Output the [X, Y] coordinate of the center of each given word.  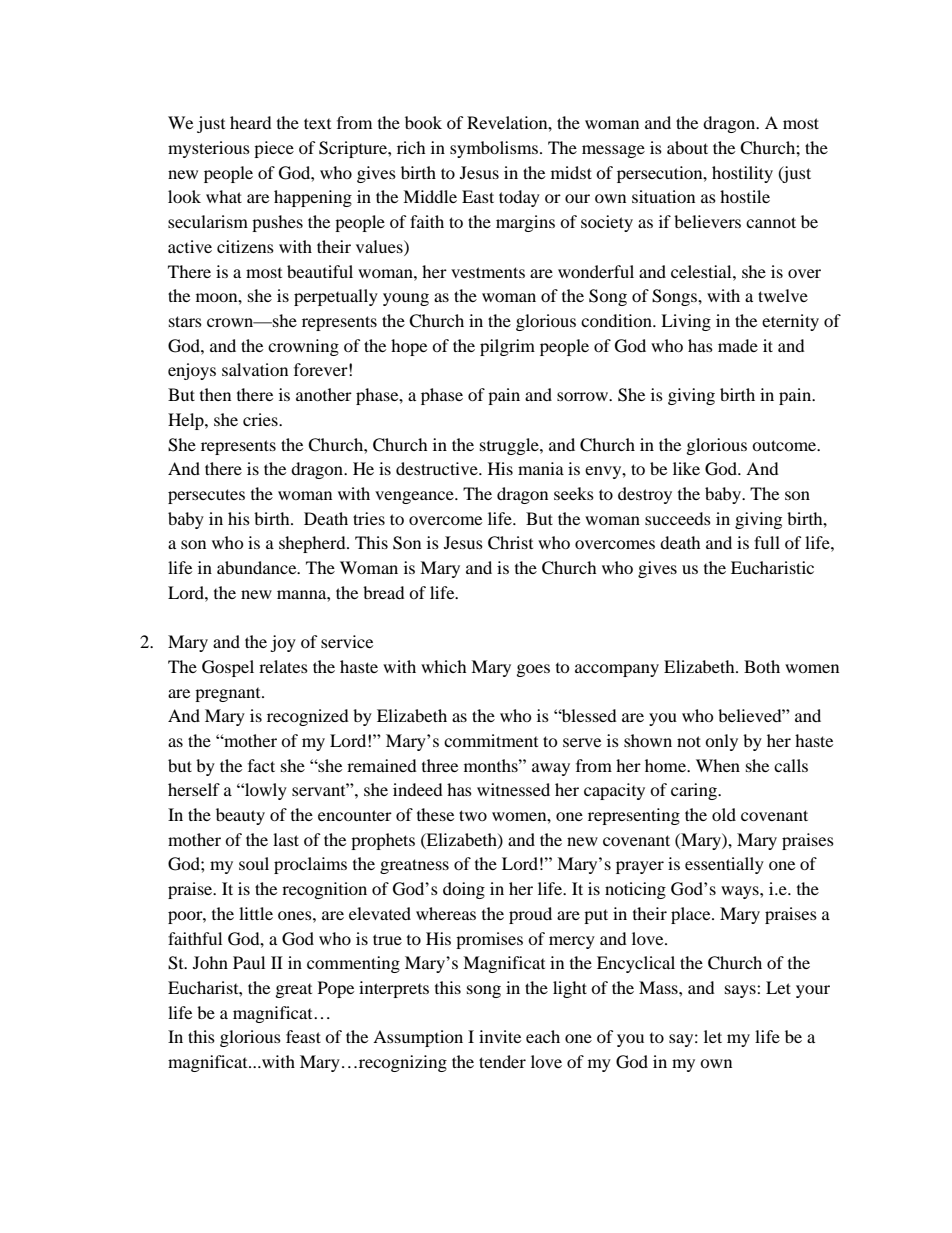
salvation [255, 369]
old [724, 814]
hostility [742, 174]
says [741, 991]
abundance [258, 567]
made [738, 345]
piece [274, 149]
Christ [510, 543]
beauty [240, 816]
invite [500, 1036]
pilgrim [507, 347]
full [767, 542]
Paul [249, 962]
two [473, 815]
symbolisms [494, 149]
